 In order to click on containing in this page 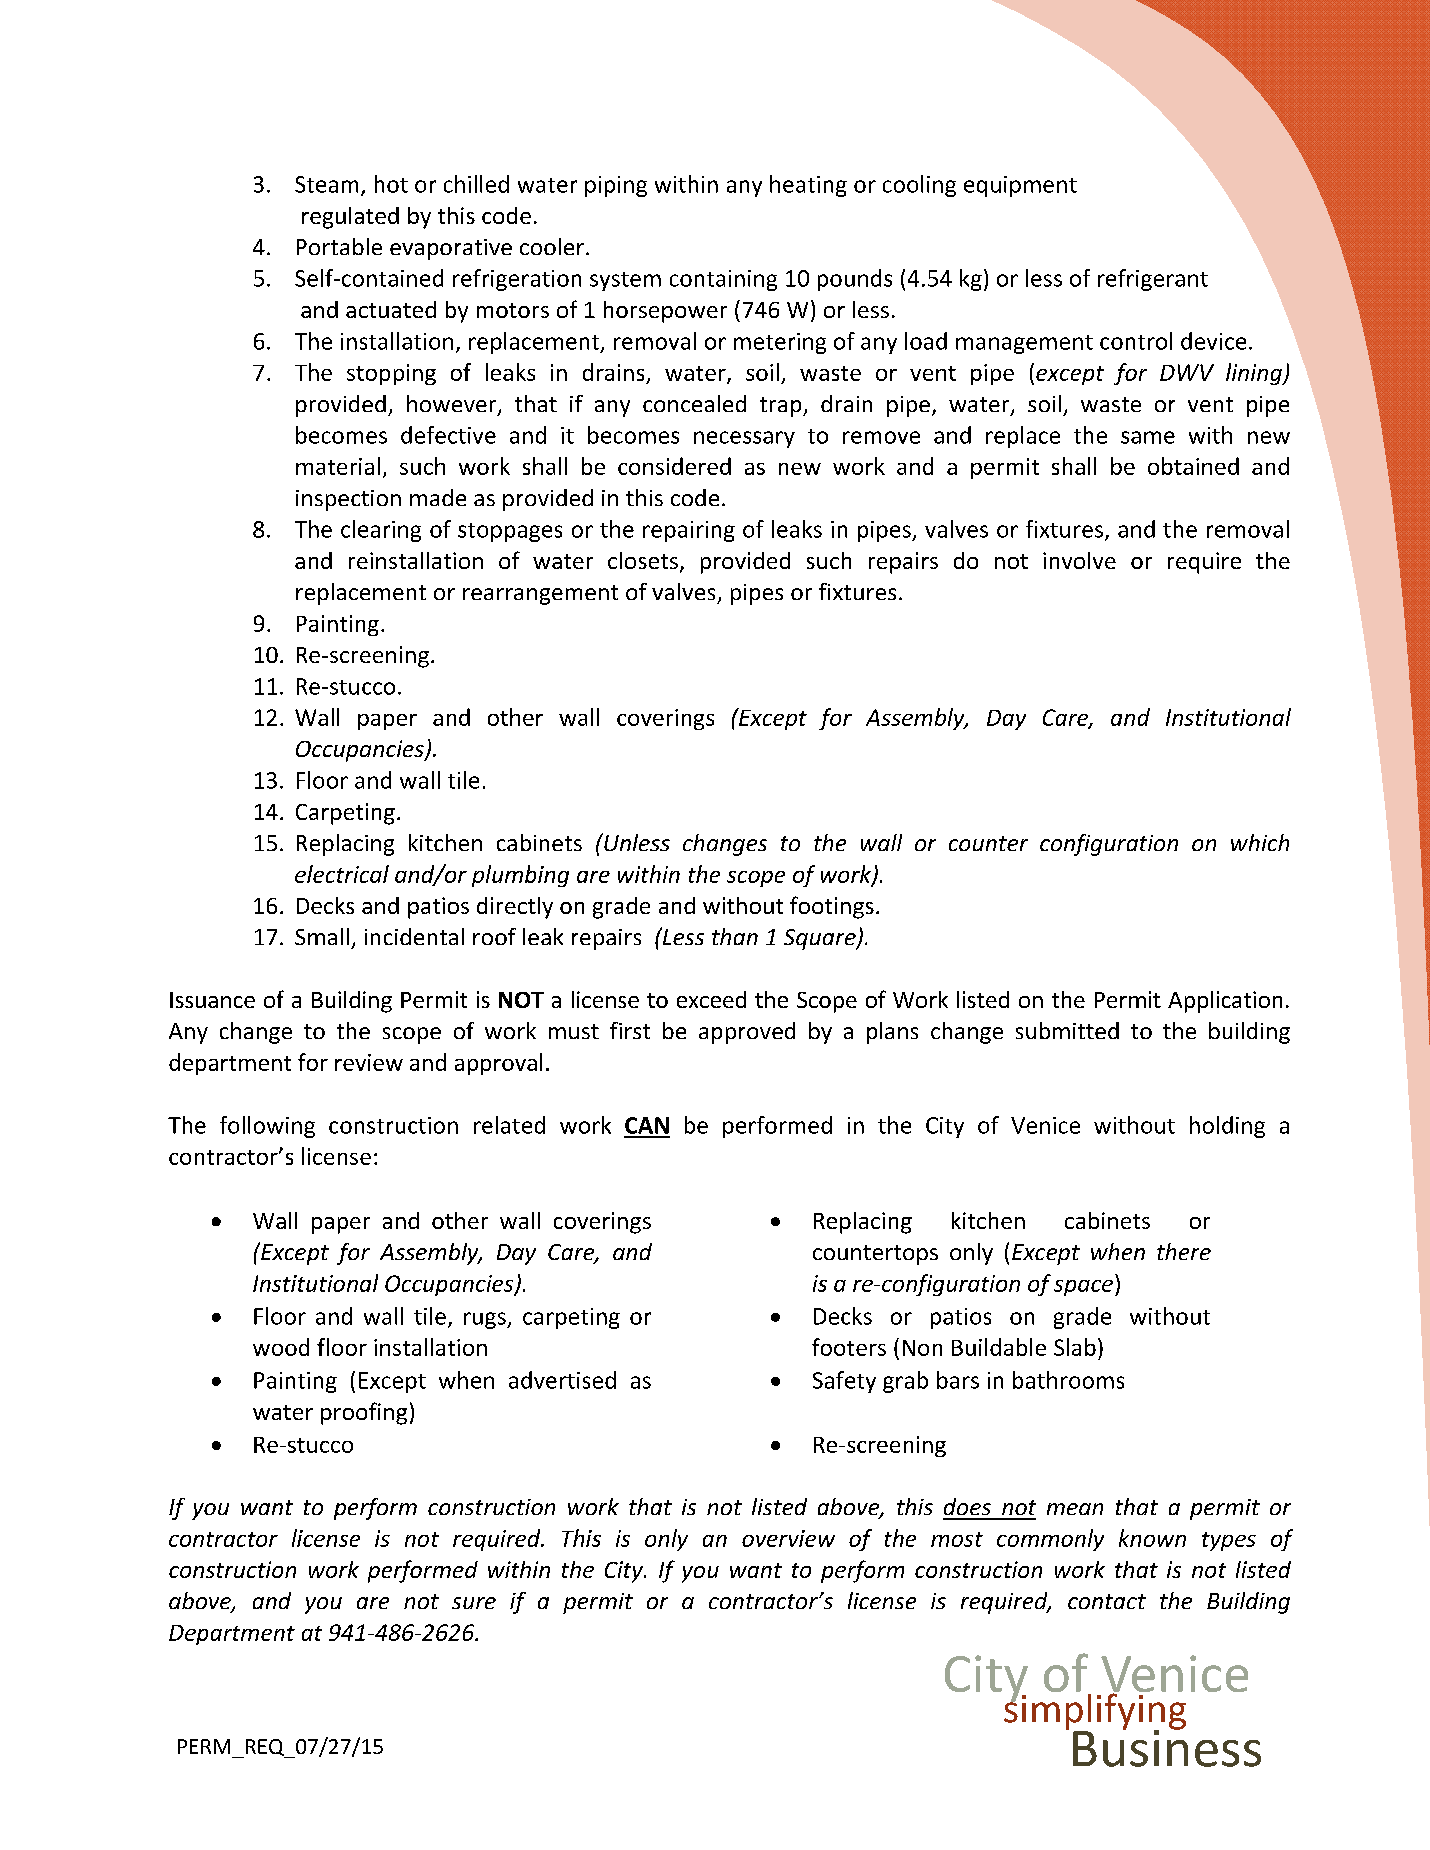, I will do `click(723, 280)`.
